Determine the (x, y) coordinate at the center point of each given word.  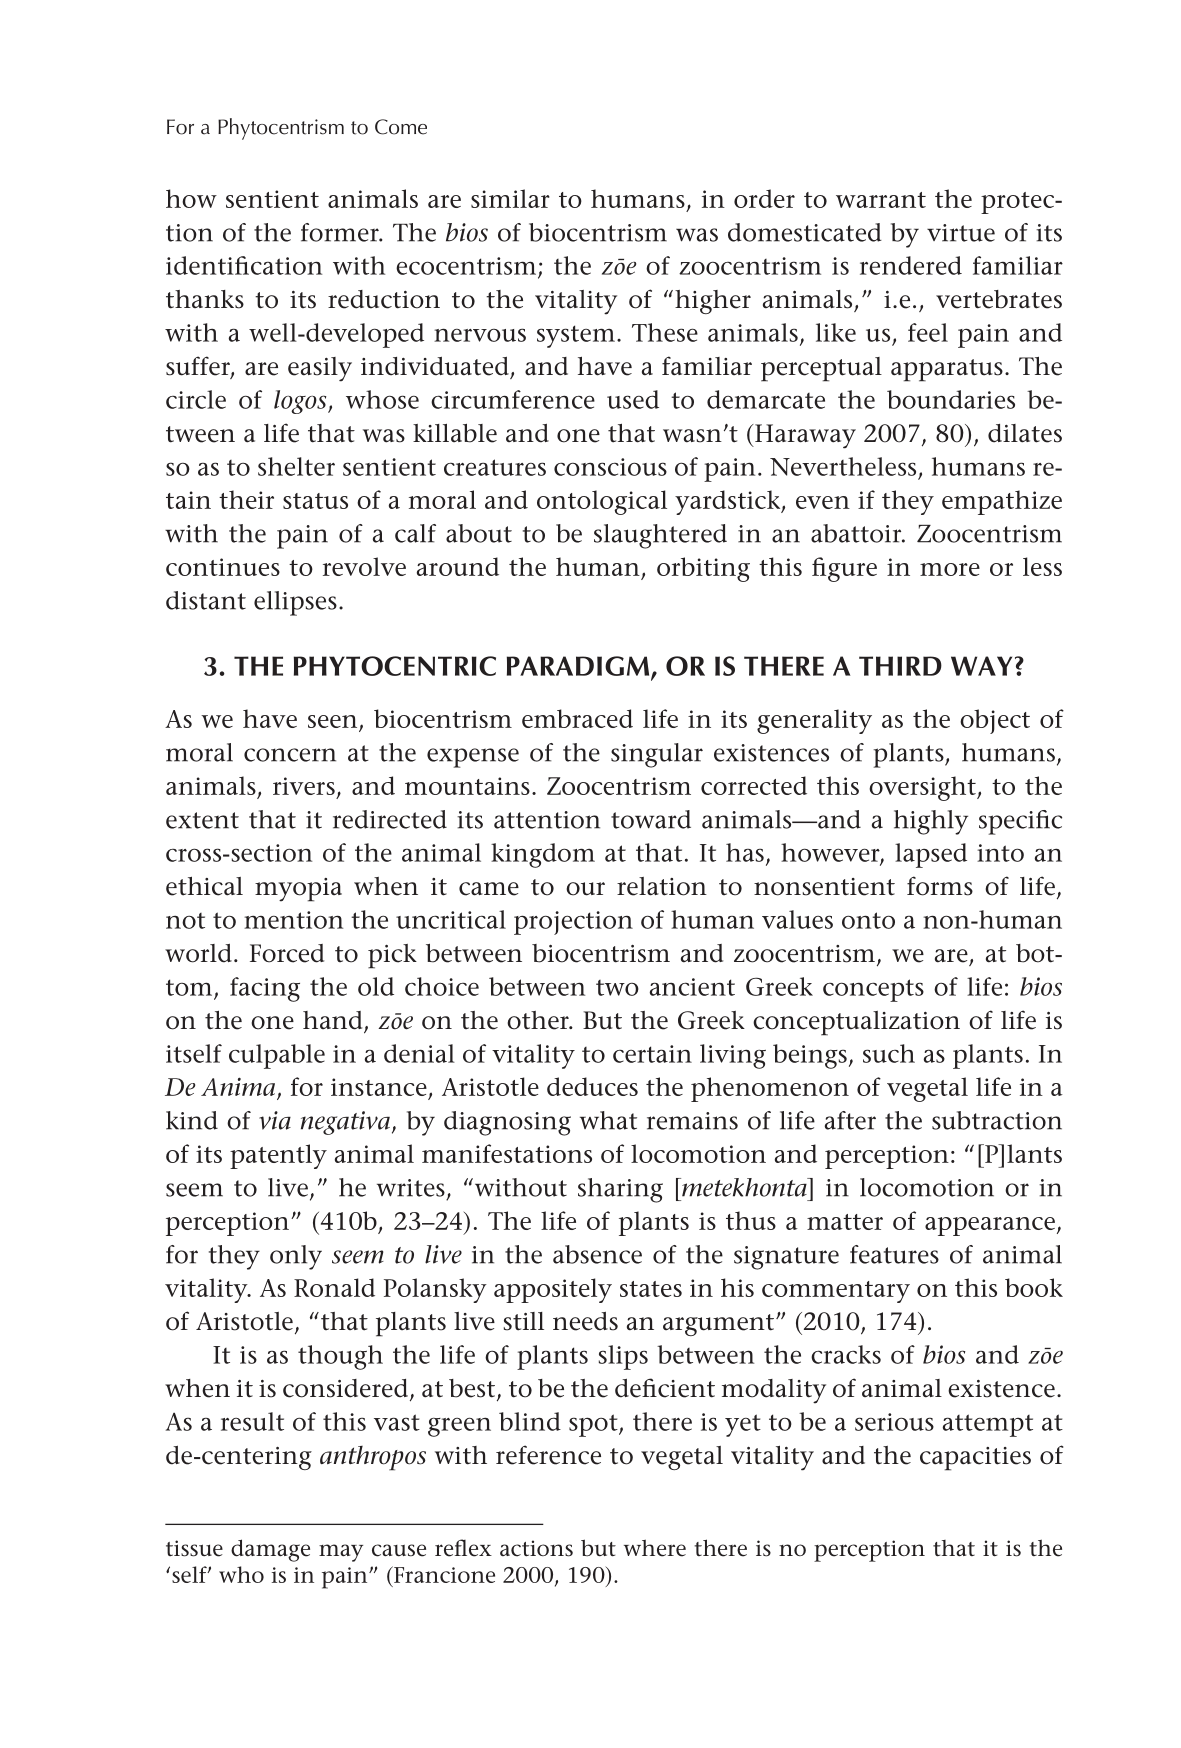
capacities (975, 1459)
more (950, 569)
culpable (277, 1056)
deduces (592, 1086)
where (655, 1548)
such (889, 1053)
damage (270, 1550)
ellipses (295, 603)
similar (510, 198)
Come (401, 127)
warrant (881, 200)
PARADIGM (579, 667)
